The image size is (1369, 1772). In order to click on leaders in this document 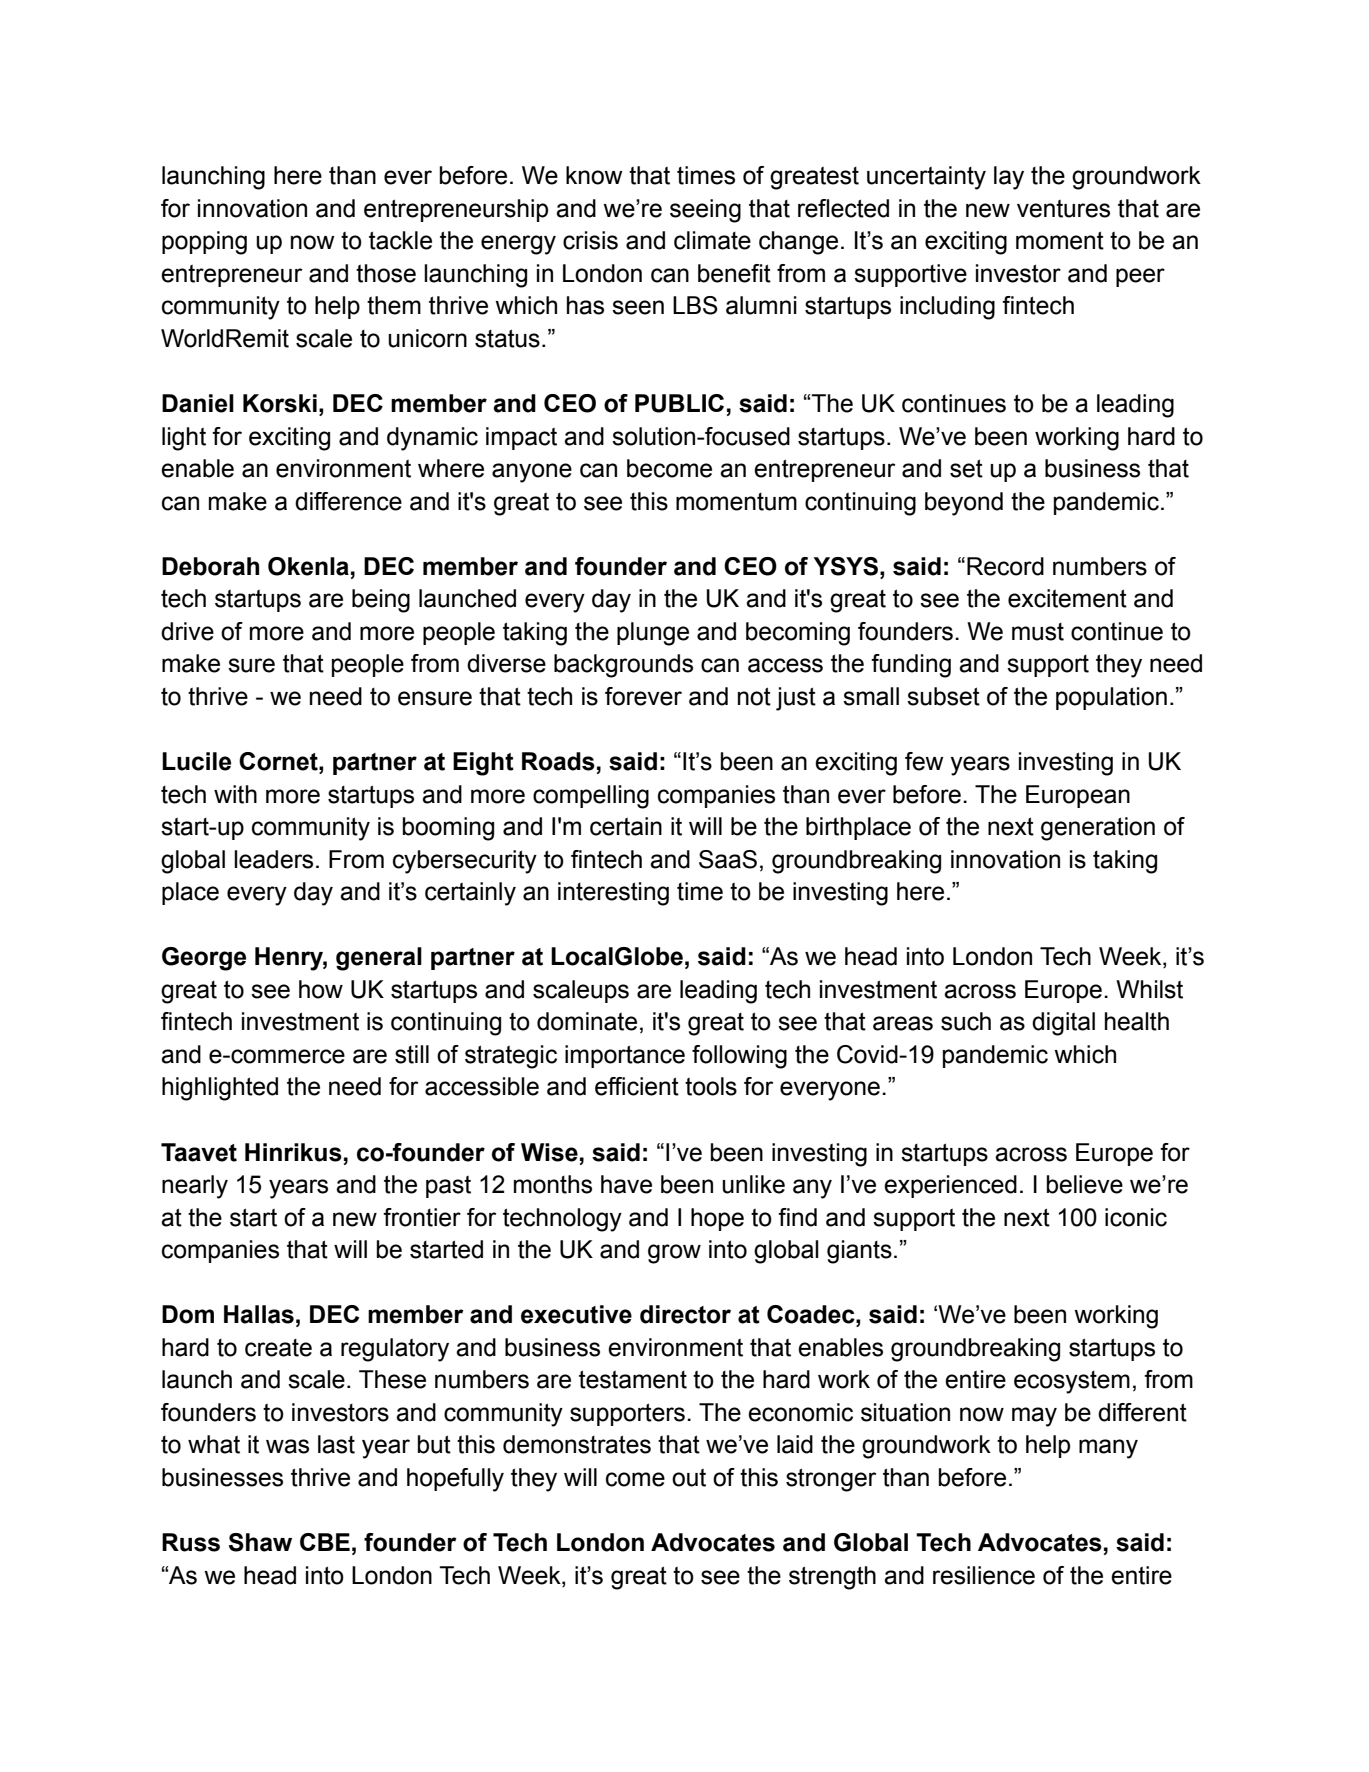, I will do `click(273, 859)`.
